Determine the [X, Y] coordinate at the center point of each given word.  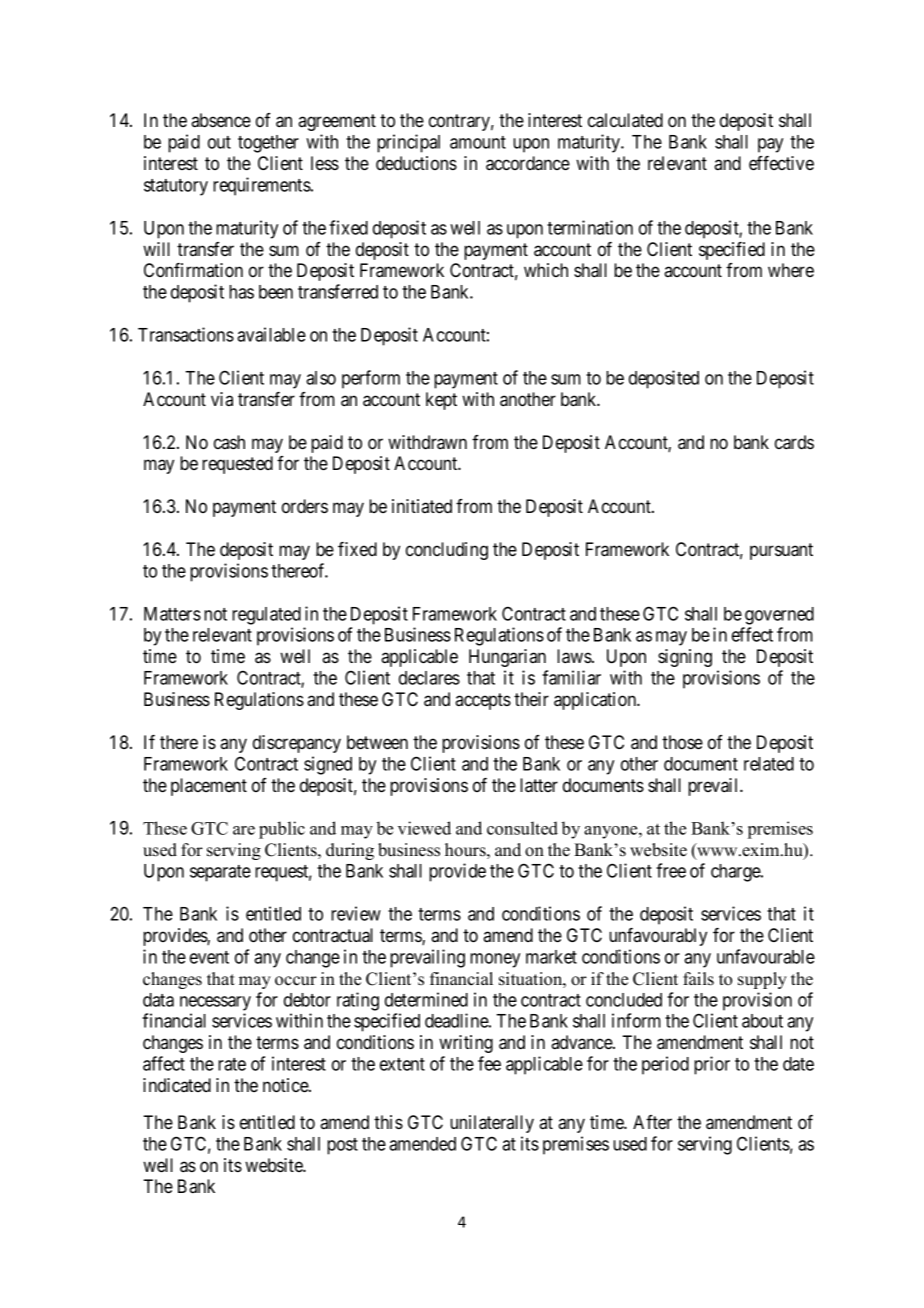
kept [441, 401]
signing [685, 658]
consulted [522, 828]
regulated [266, 616]
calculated [625, 120]
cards [794, 442]
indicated [177, 1085]
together [268, 144]
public [282, 830]
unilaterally [492, 1124]
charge [736, 873]
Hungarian [507, 658]
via [222, 399]
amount [478, 142]
